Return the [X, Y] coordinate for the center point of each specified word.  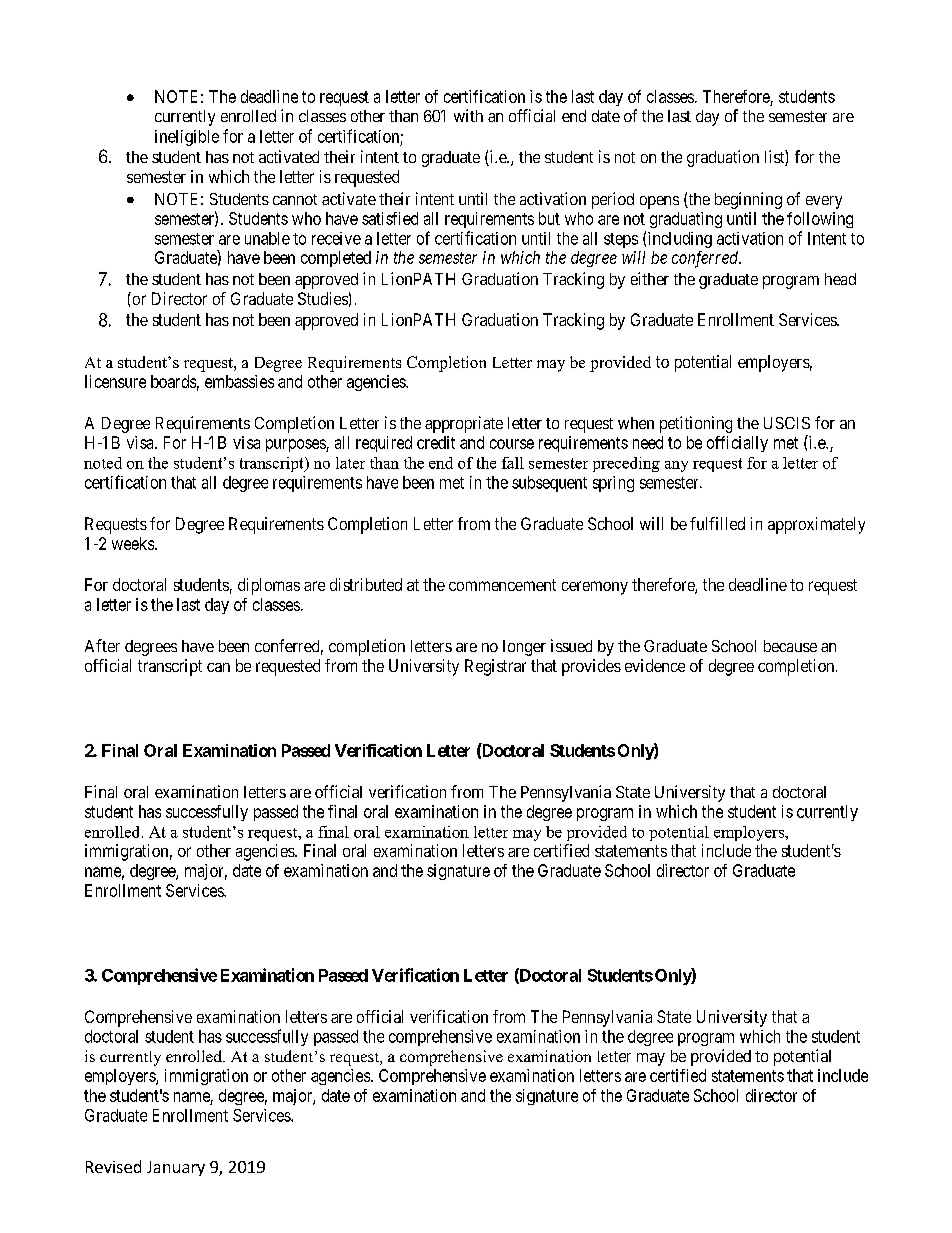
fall [513, 463]
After [102, 645]
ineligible [187, 138]
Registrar [495, 667]
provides [591, 667]
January [176, 1168]
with [468, 115]
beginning [748, 200]
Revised [113, 1166]
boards [173, 381]
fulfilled [717, 523]
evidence [655, 665]
